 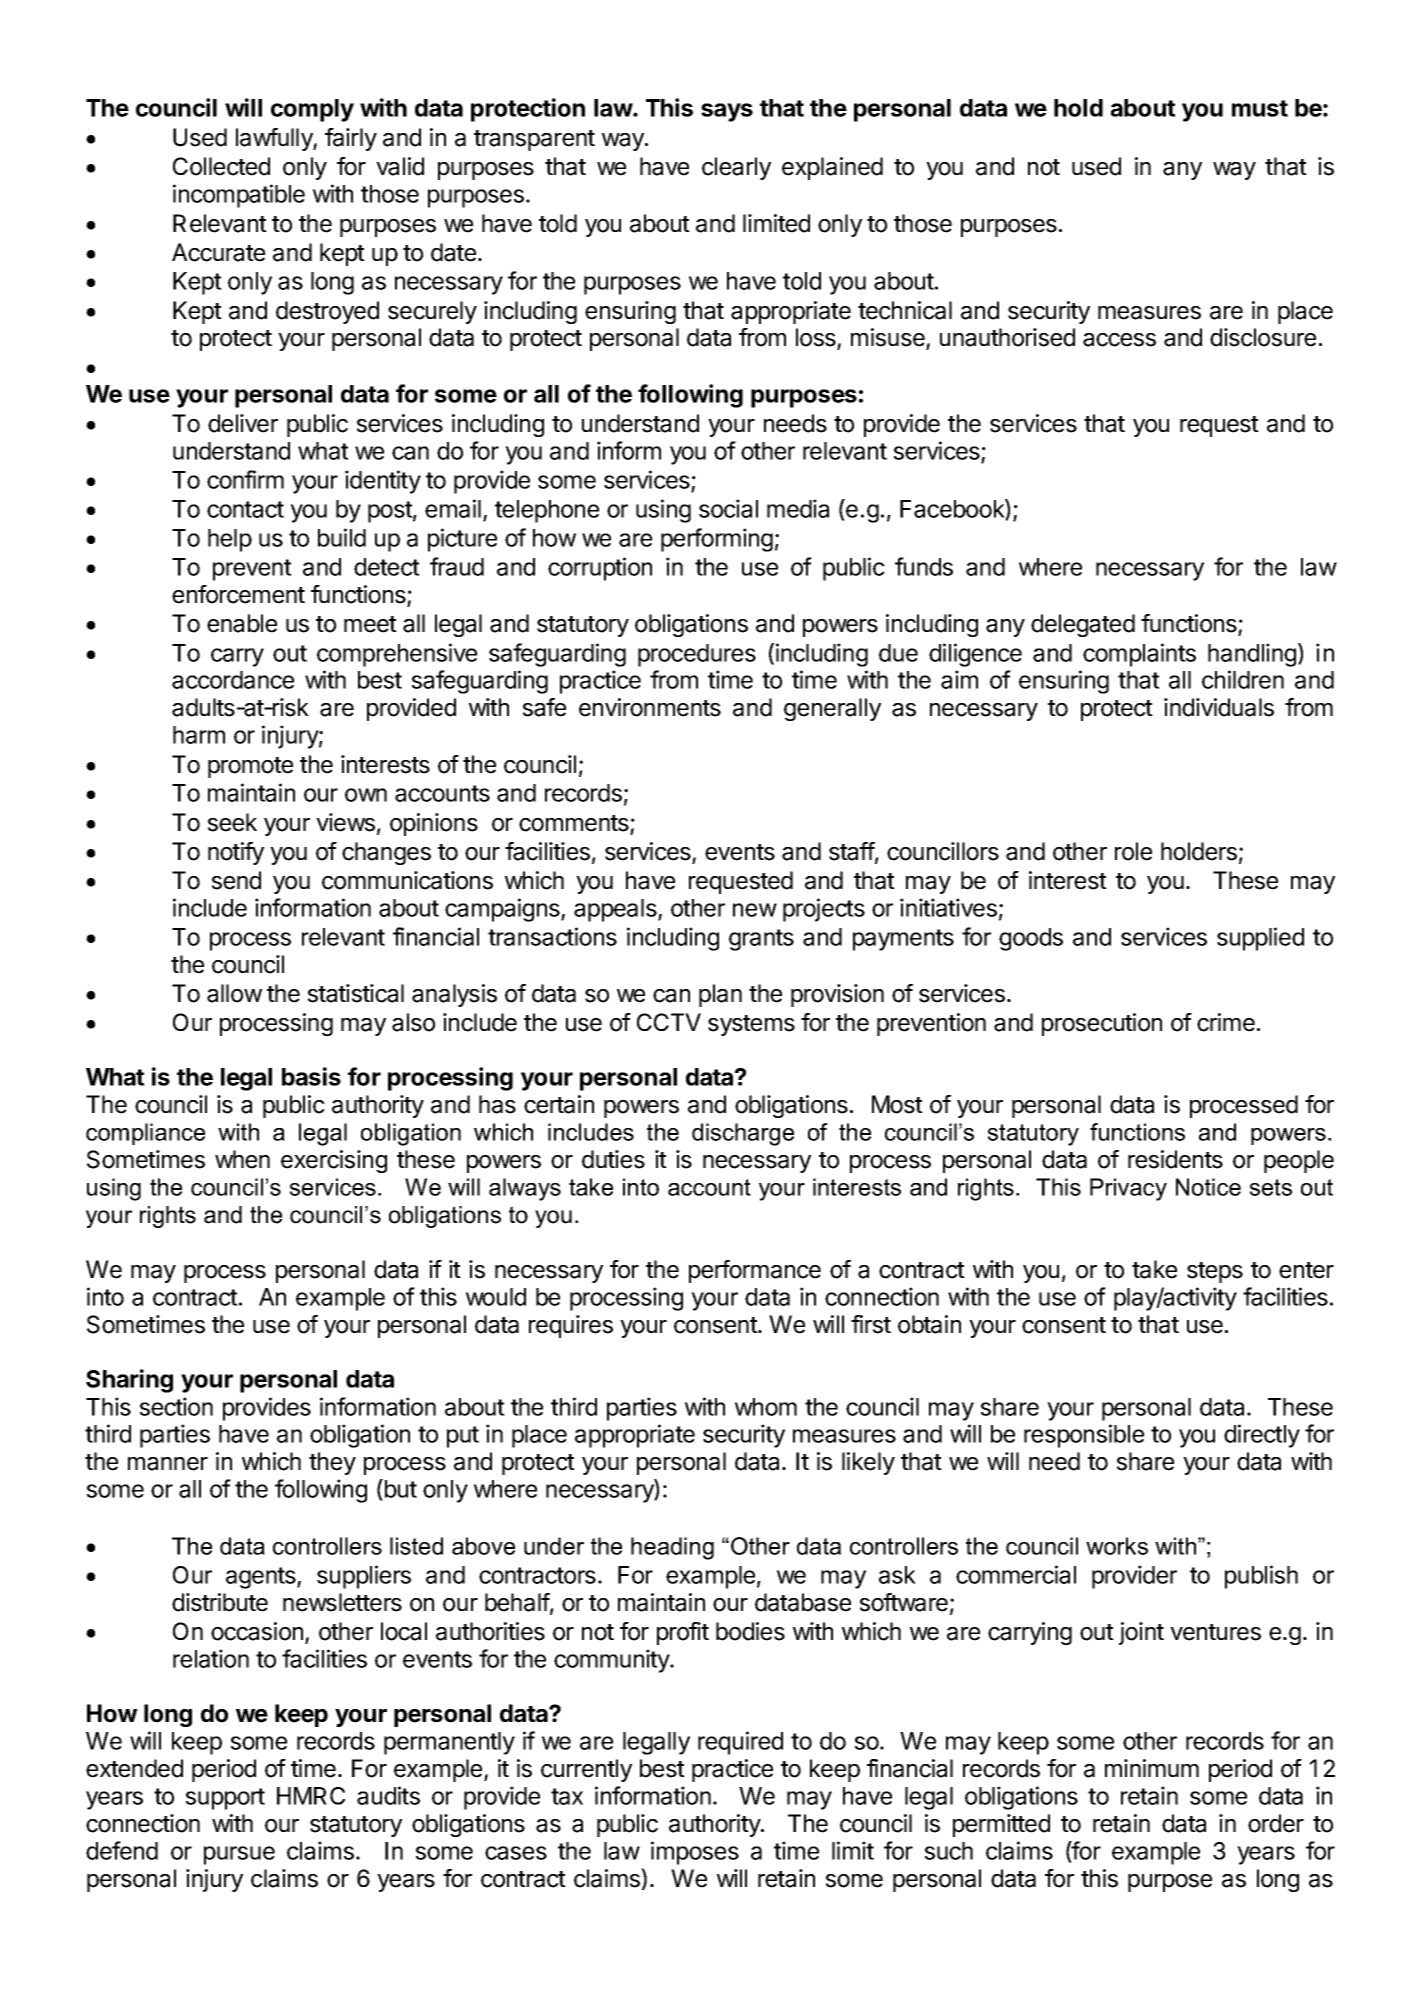 What do you see at coordinates (1133, 851) in the screenshot?
I see `role` at bounding box center [1133, 851].
